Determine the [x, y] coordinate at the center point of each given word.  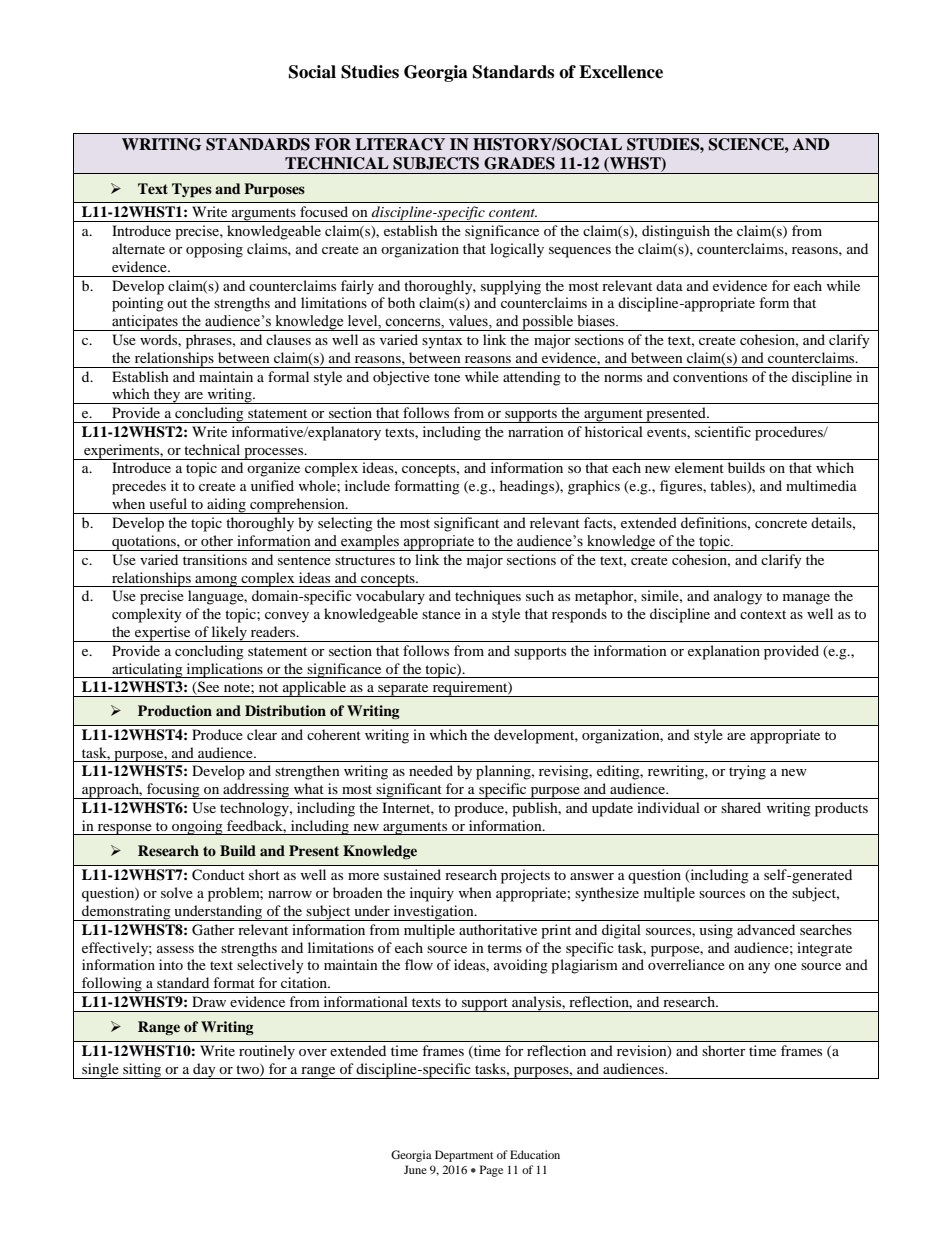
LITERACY [400, 144]
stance [441, 614]
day [204, 1071]
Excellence [621, 72]
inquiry [432, 894]
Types [192, 190]
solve [177, 892]
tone [447, 377]
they [167, 396]
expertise [163, 634]
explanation [724, 652]
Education [535, 1154]
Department [464, 1156]
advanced [766, 929]
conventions [710, 376]
